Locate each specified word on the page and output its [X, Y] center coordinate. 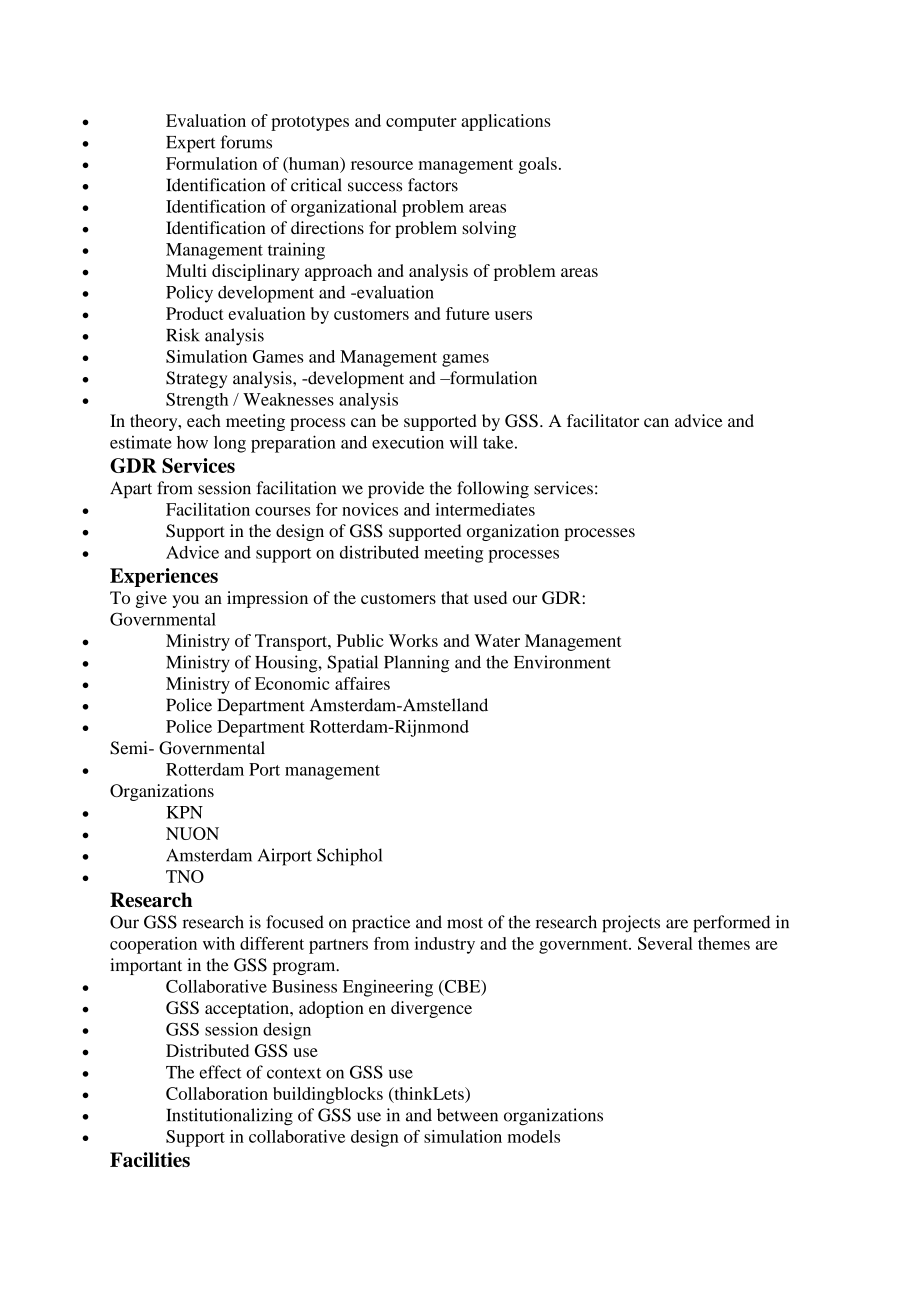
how [192, 442]
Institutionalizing [229, 1117]
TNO [185, 876]
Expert [191, 144]
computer [421, 123]
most [465, 923]
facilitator [603, 420]
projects [631, 924]
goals [538, 165]
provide [396, 489]
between [467, 1115]
